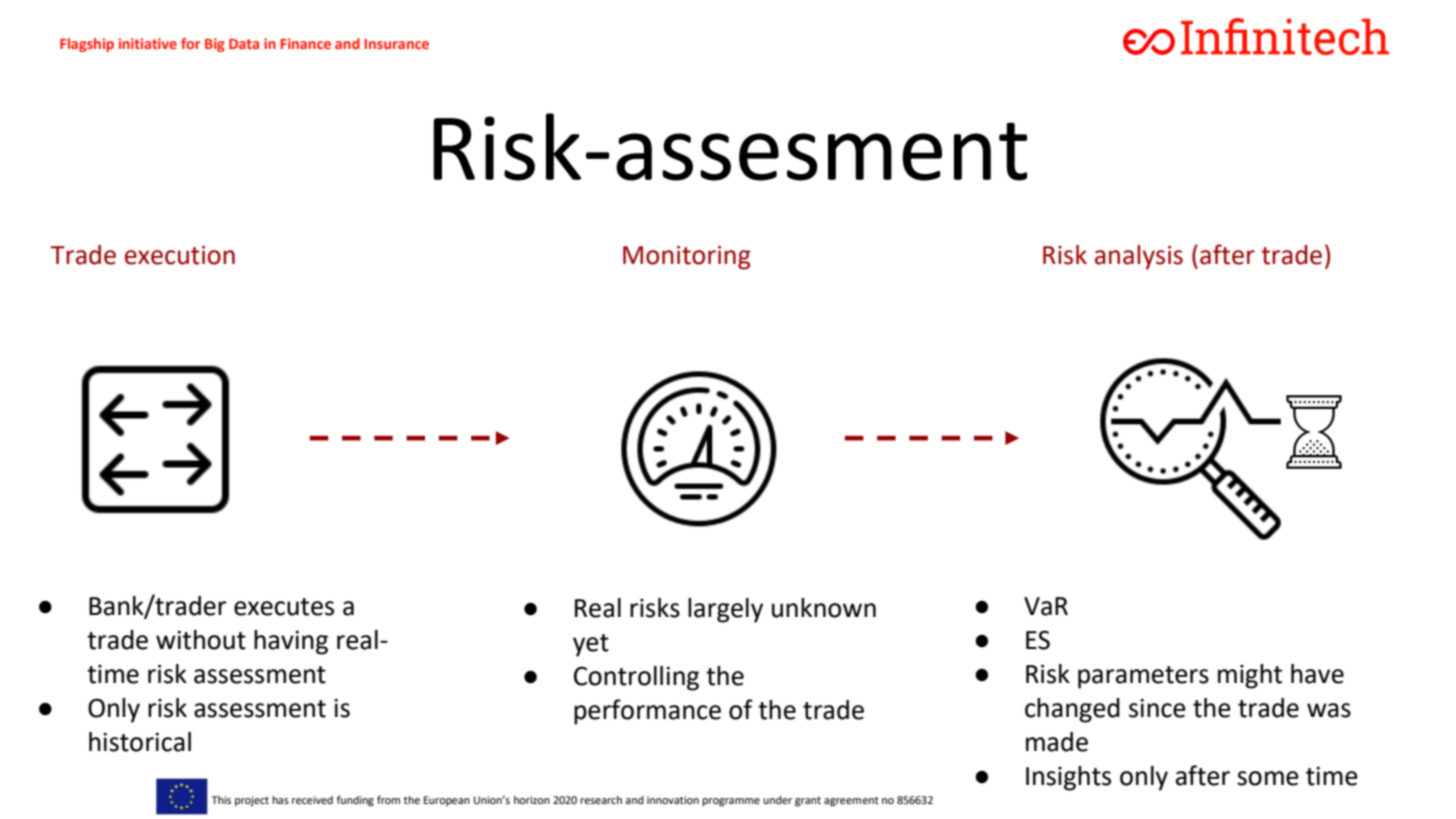  What do you see at coordinates (221, 800) in the screenshot?
I see `This` at bounding box center [221, 800].
